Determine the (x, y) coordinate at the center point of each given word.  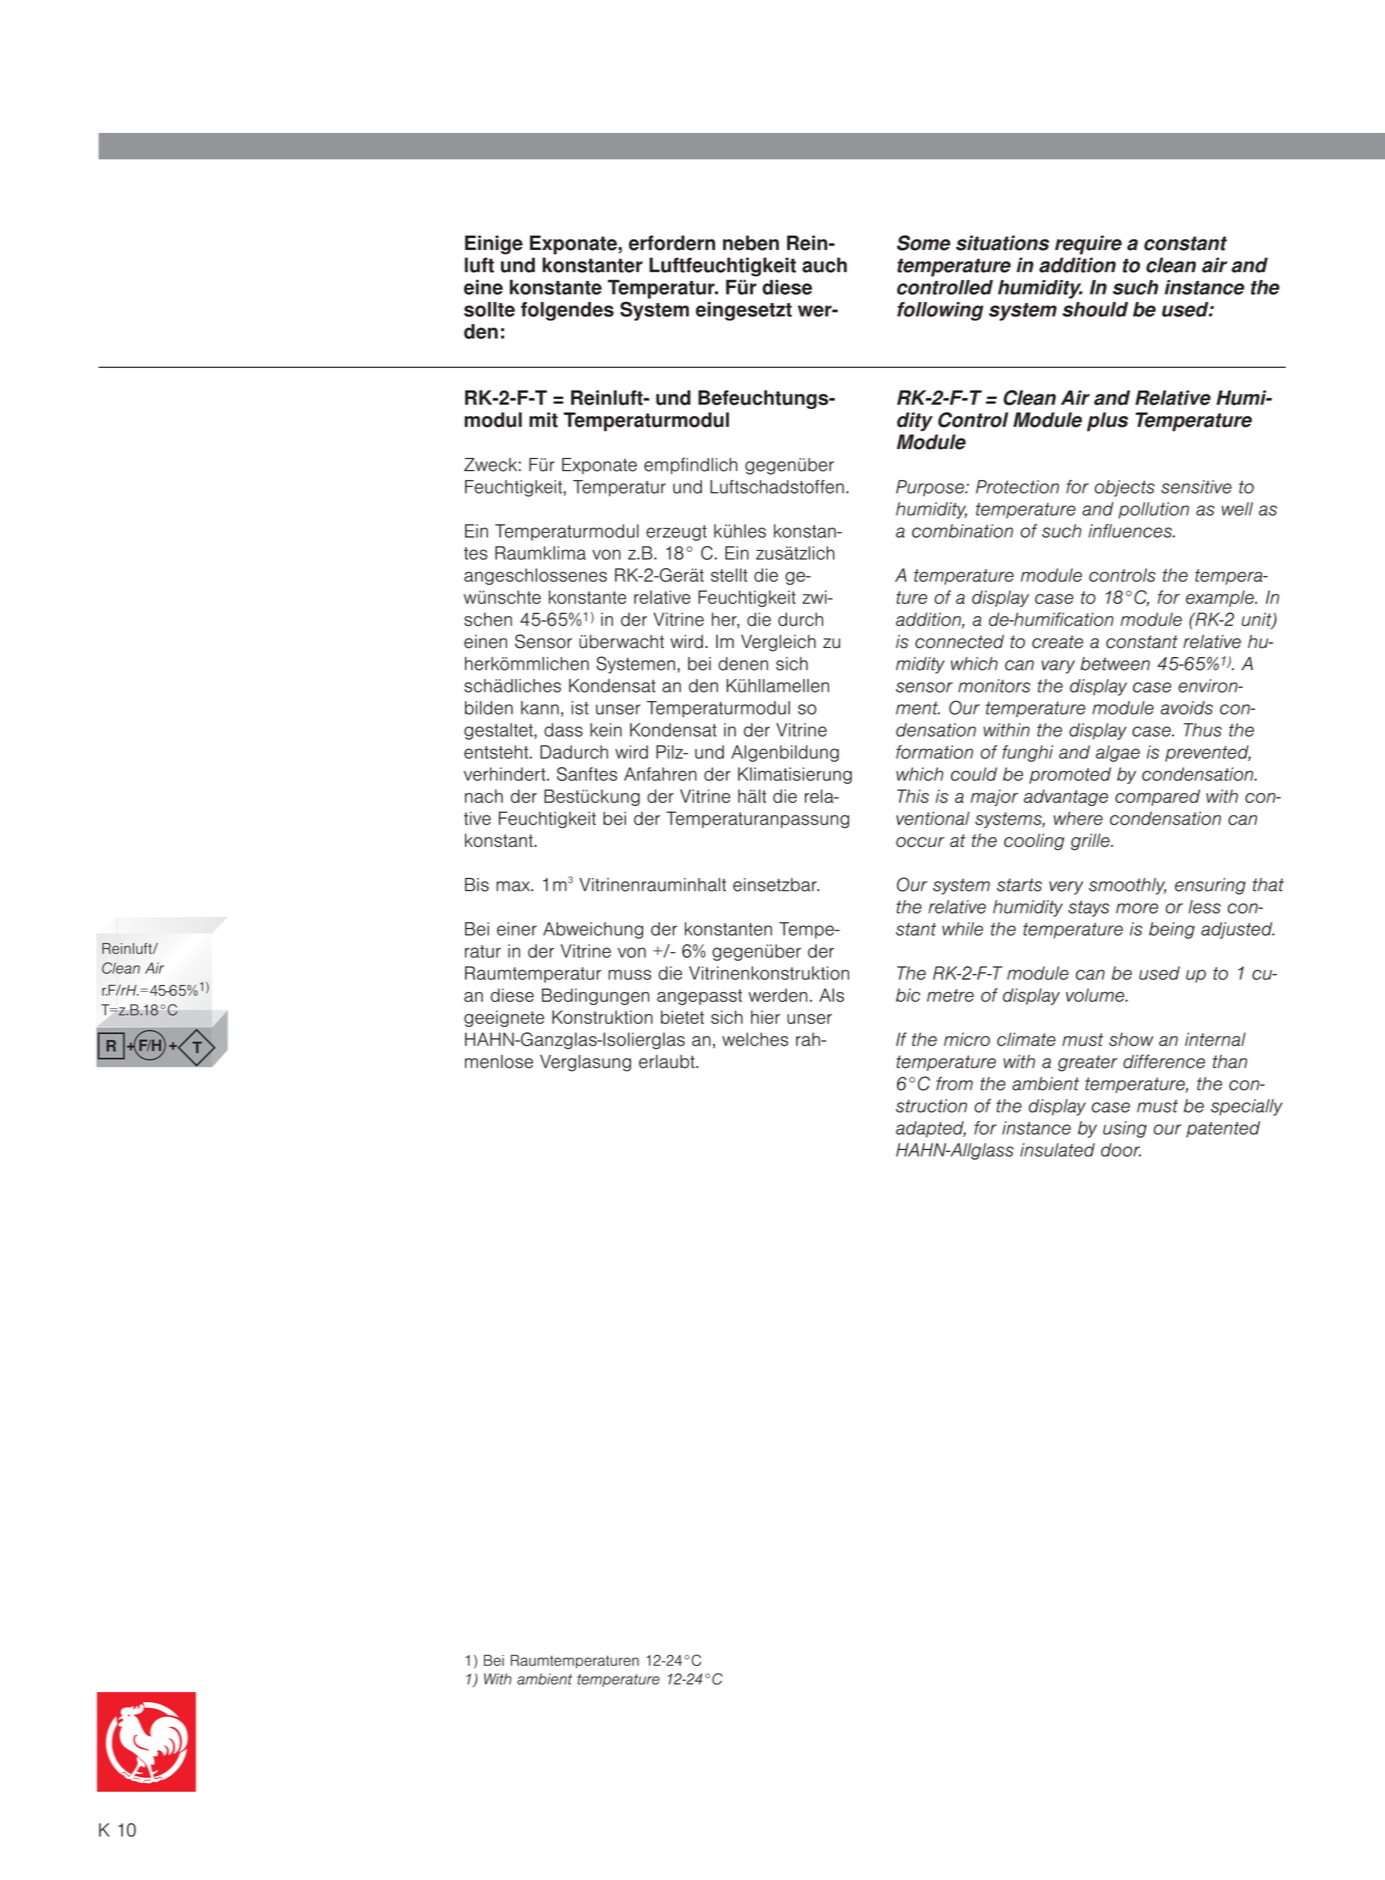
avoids (1187, 708)
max (514, 886)
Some (923, 243)
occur (920, 842)
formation (934, 752)
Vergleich (778, 643)
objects (1124, 488)
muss (629, 974)
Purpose (931, 488)
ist (580, 708)
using (1125, 1129)
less (1204, 907)
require (1088, 245)
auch (824, 265)
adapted (931, 1129)
